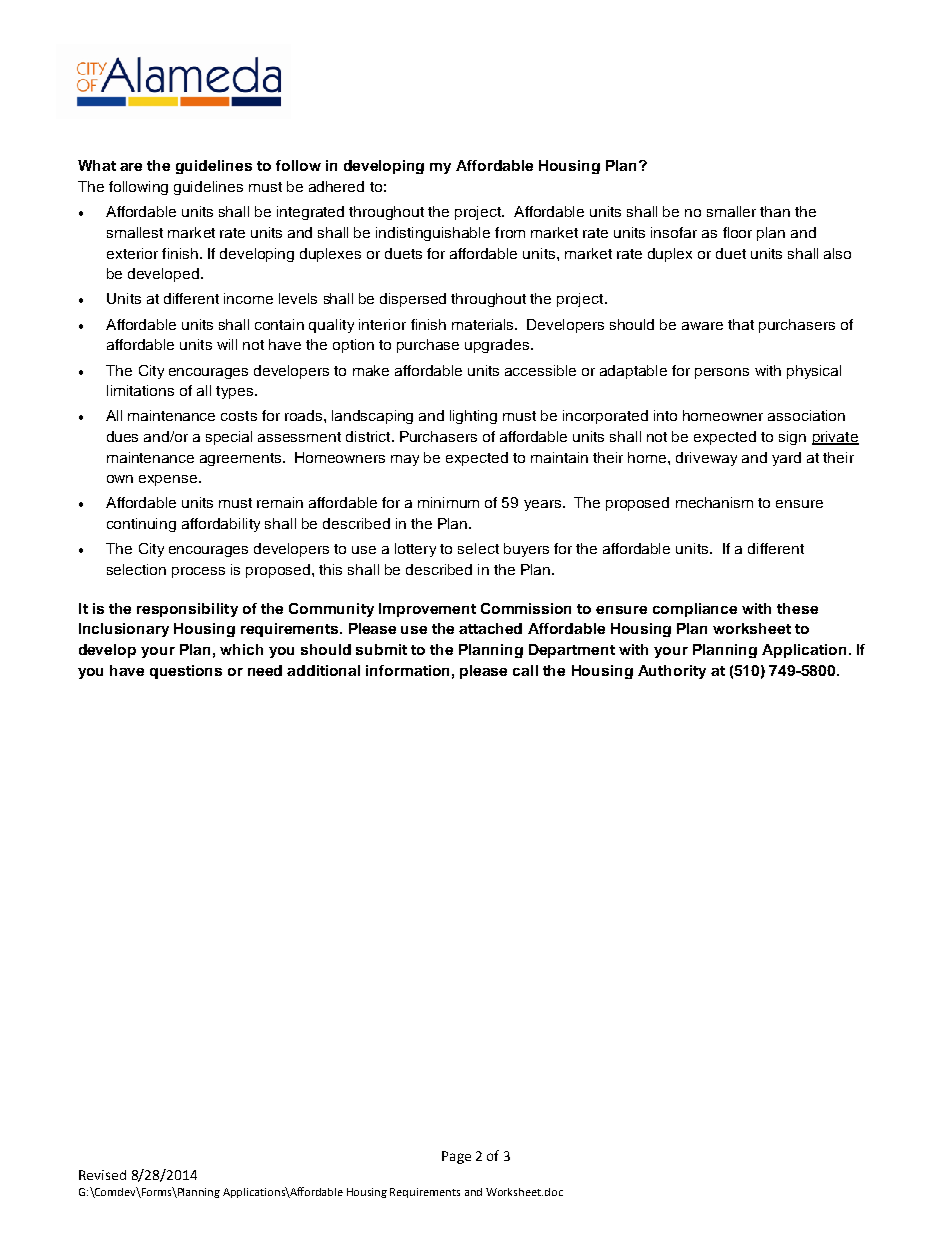 This screenshot has width=952, height=1233. What do you see at coordinates (714, 502) in the screenshot?
I see `mechanism` at bounding box center [714, 502].
